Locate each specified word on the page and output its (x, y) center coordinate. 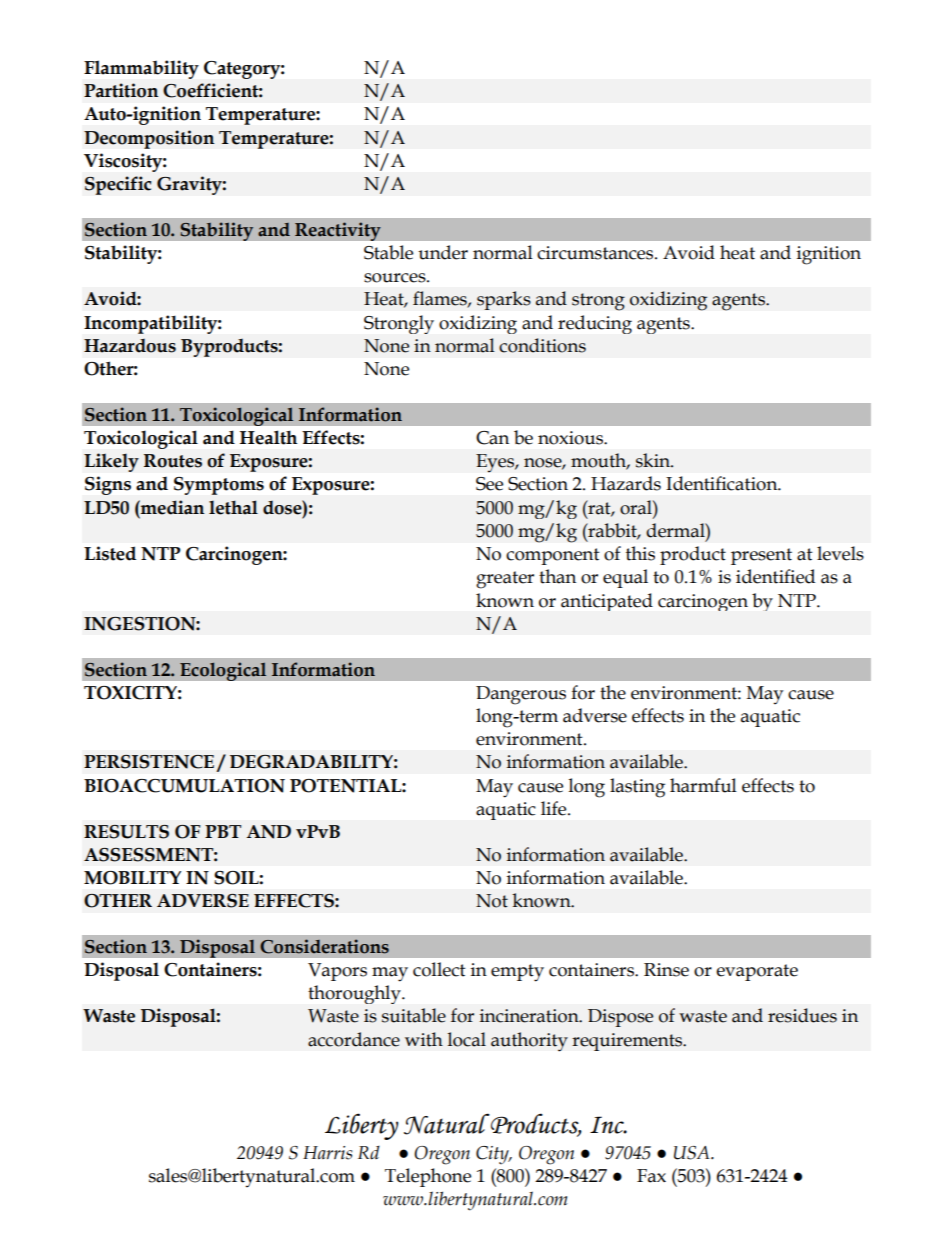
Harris (327, 1153)
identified (775, 576)
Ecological (223, 671)
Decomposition (149, 139)
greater (505, 580)
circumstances (596, 253)
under (443, 252)
